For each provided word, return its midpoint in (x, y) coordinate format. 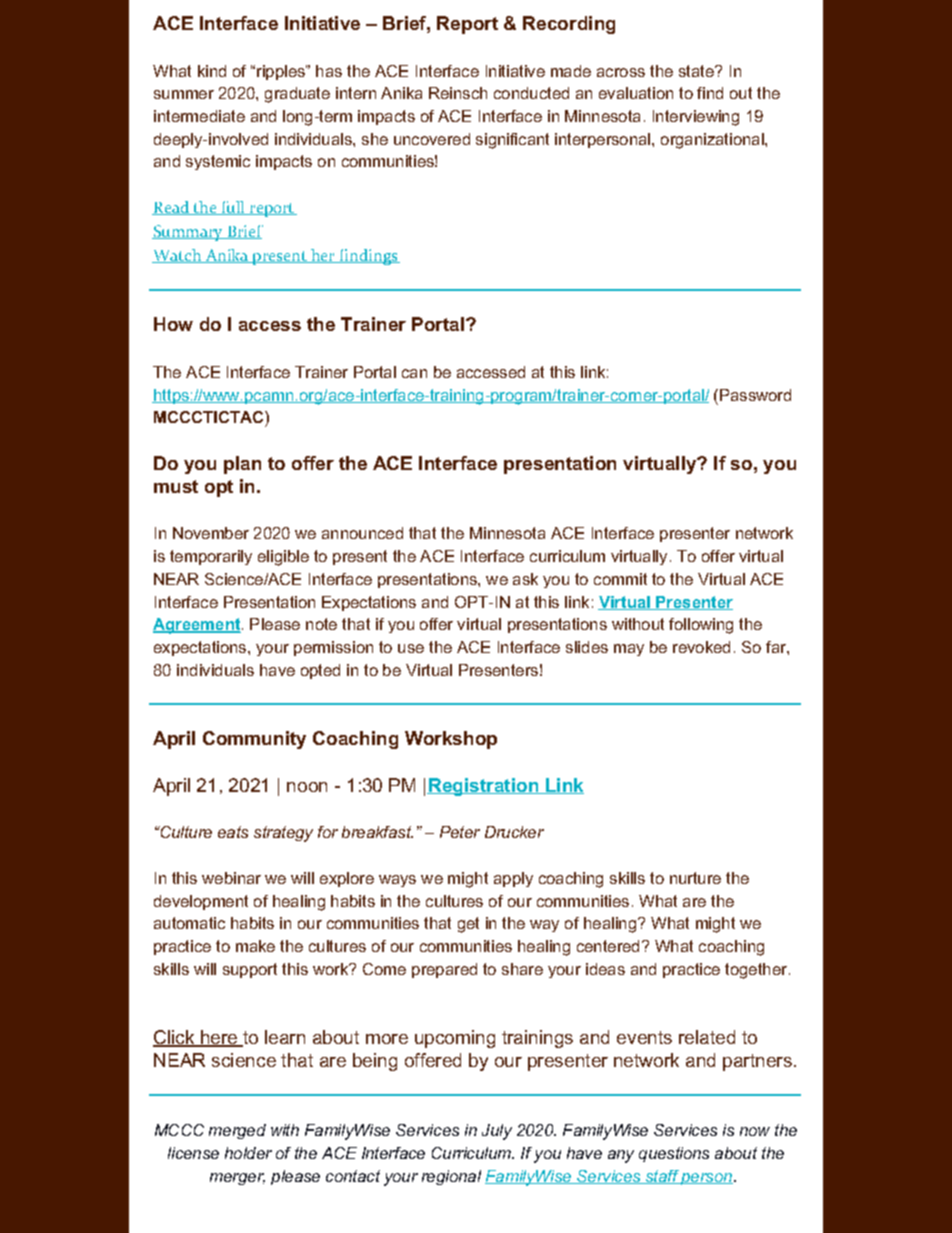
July (497, 1132)
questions (674, 1154)
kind (212, 71)
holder (248, 1153)
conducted (531, 93)
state (697, 71)
